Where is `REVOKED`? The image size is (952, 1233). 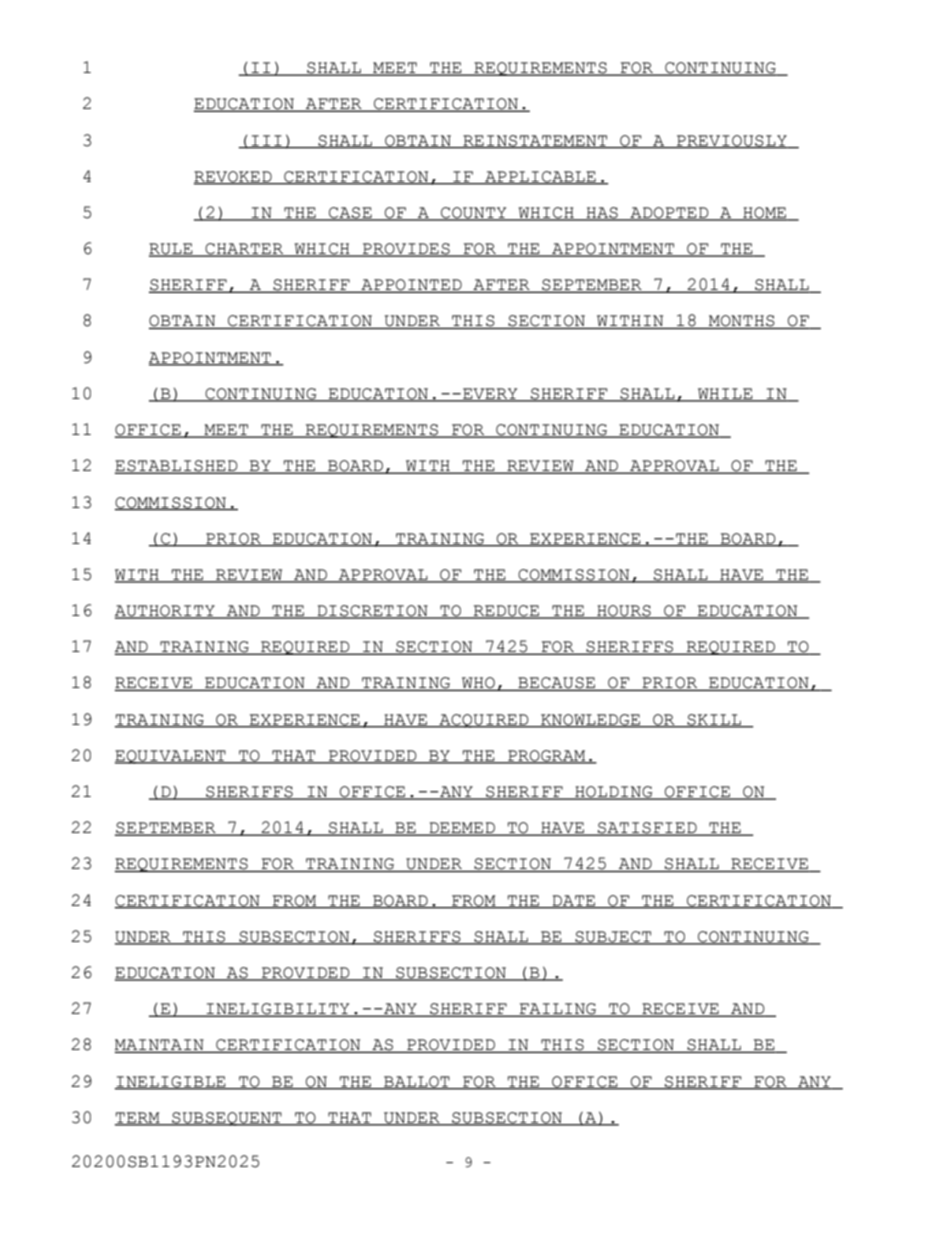
REVOKED is located at coordinates (234, 177).
